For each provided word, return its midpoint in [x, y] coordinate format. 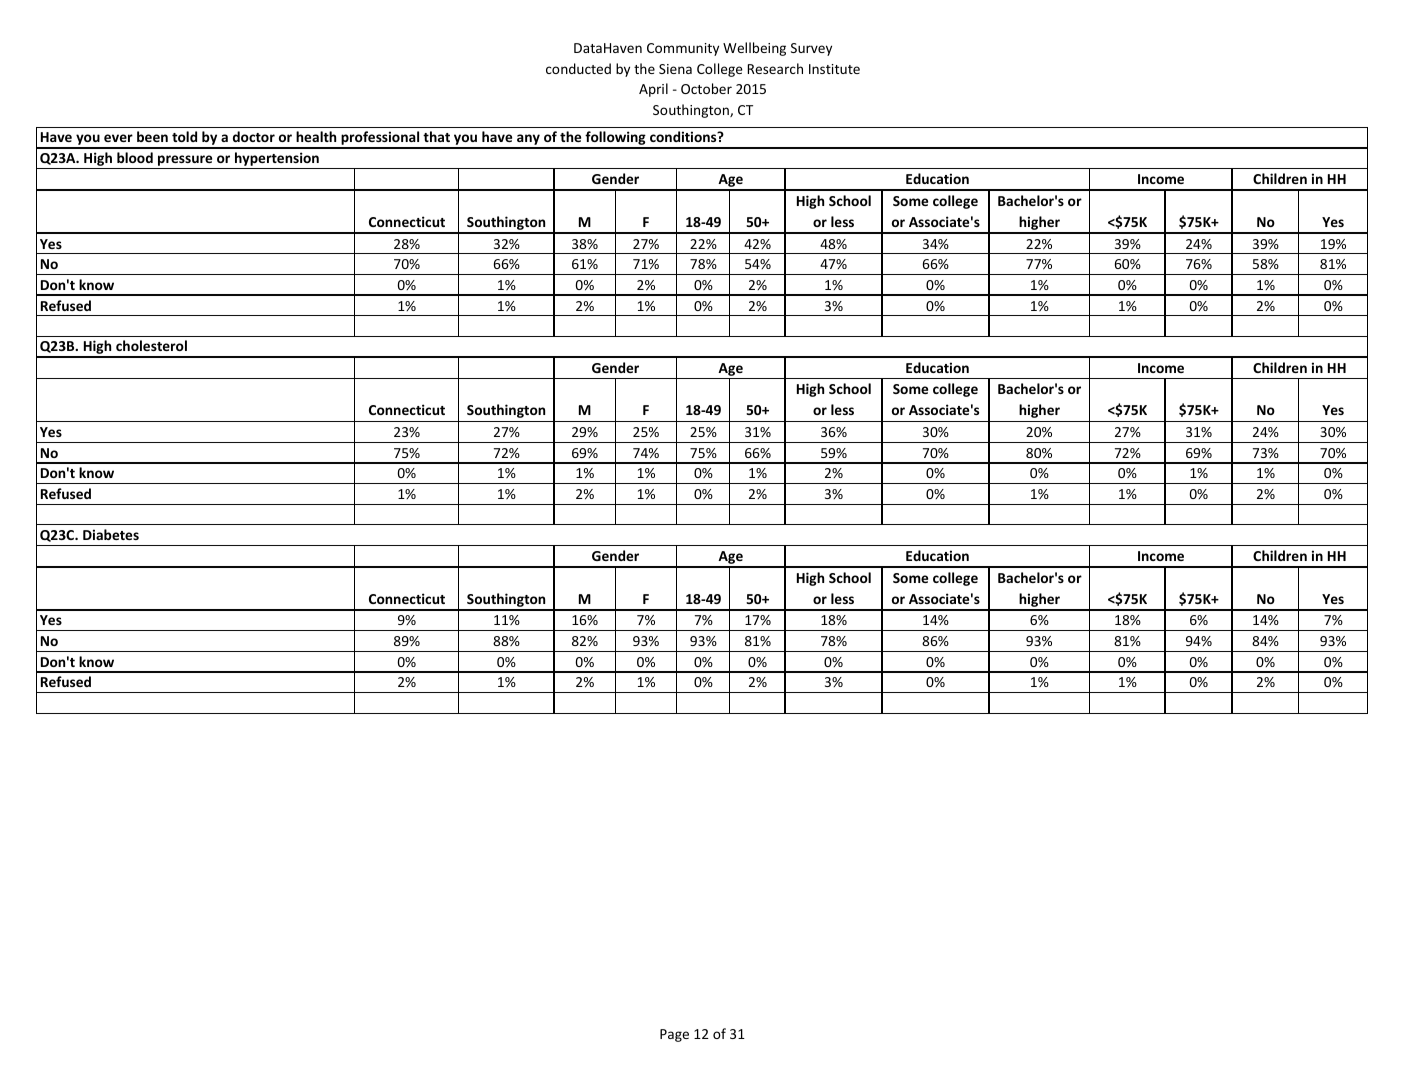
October [706, 88]
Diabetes [111, 534]
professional [380, 139]
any [528, 141]
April [653, 90]
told [184, 136]
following [615, 139]
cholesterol [151, 345]
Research [775, 68]
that [436, 136]
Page [674, 1035]
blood [135, 157]
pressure [185, 160]
